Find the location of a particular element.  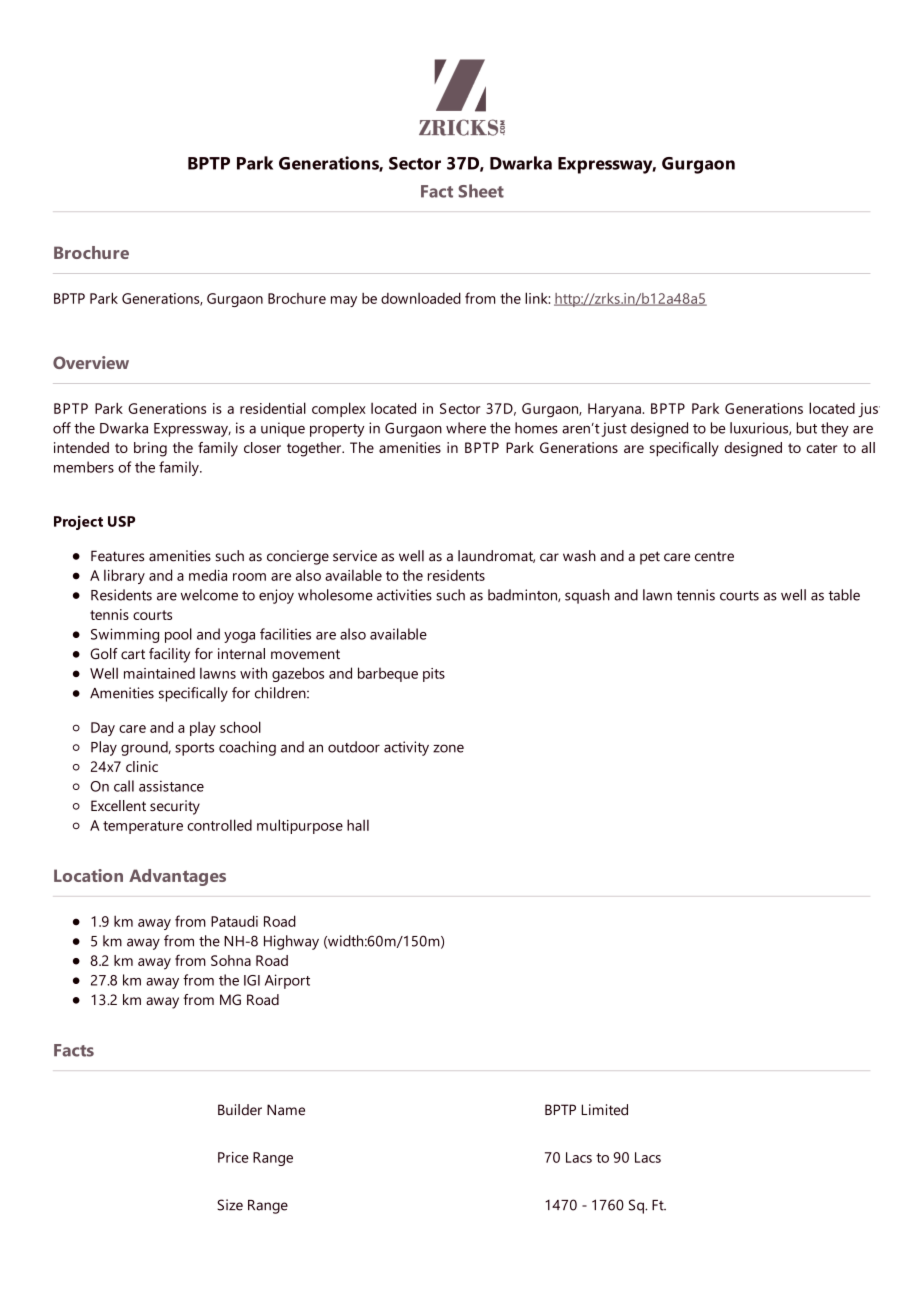

may is located at coordinates (344, 301).
